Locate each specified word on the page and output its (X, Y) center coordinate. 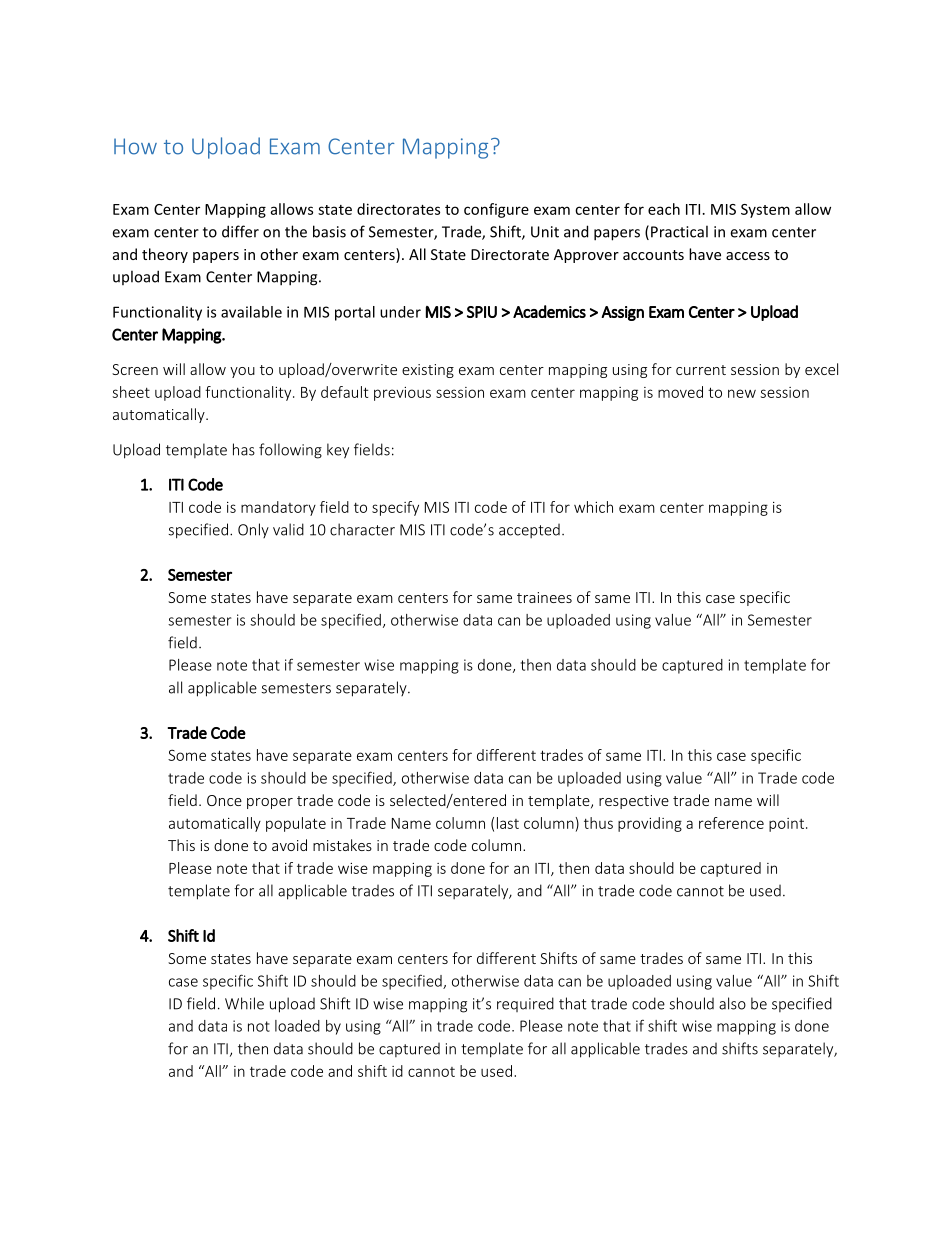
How (135, 146)
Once (224, 800)
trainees (544, 597)
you (242, 372)
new (742, 393)
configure (496, 210)
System (765, 211)
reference (731, 823)
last (508, 823)
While (244, 1003)
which (593, 507)
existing (428, 371)
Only (253, 530)
